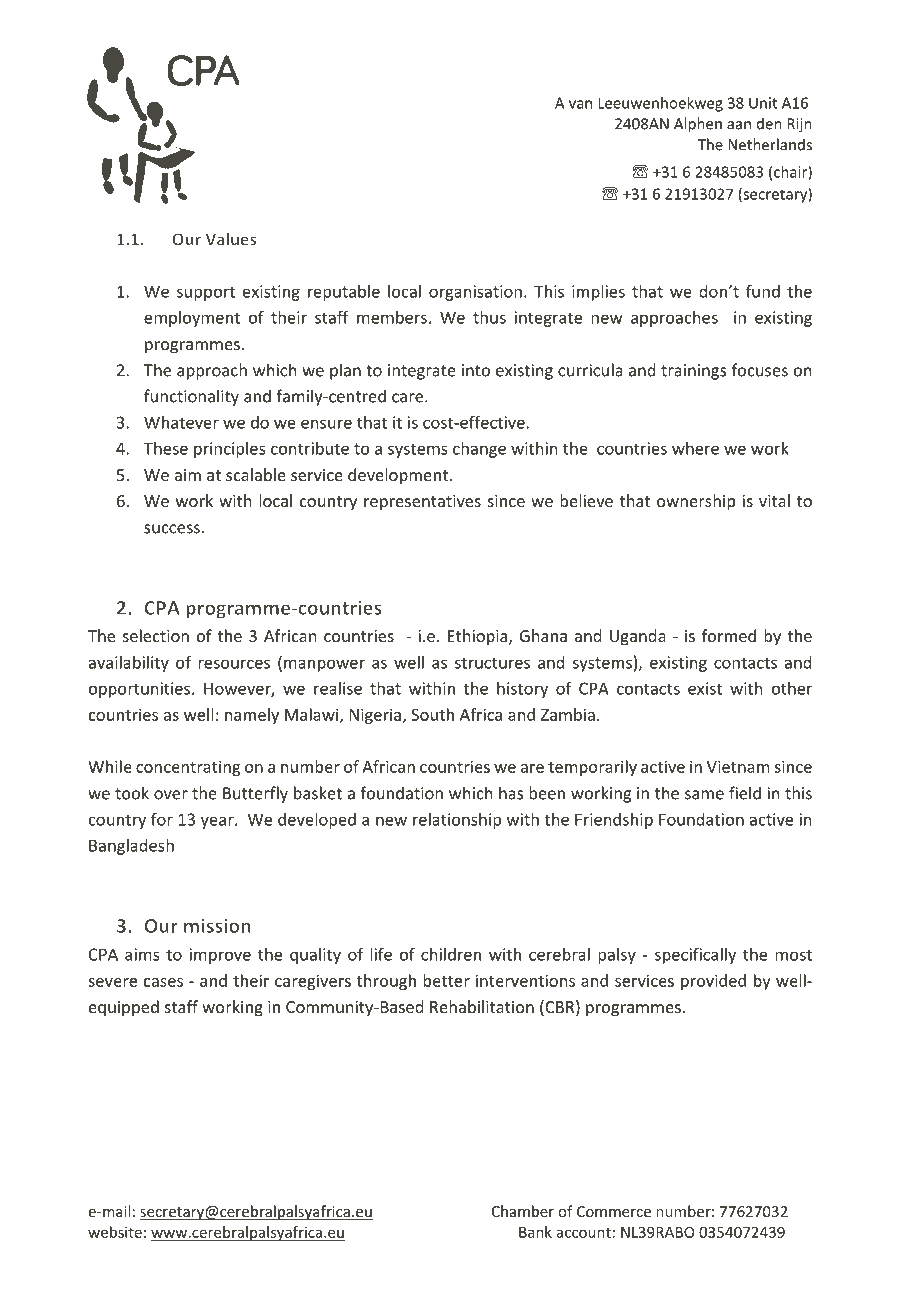  I want to click on Chamber, so click(523, 1211).
